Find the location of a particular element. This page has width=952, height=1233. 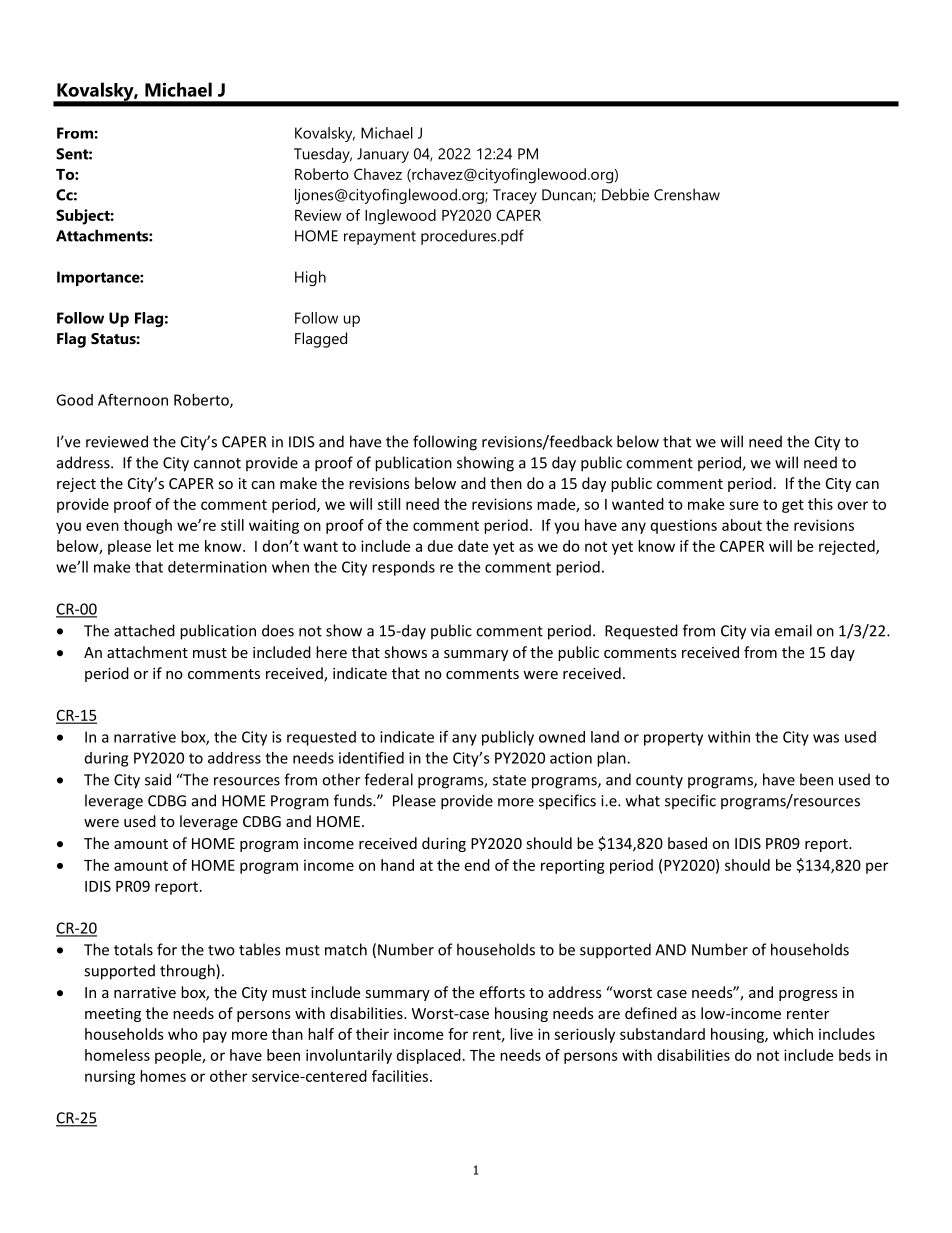

High is located at coordinates (310, 278).
